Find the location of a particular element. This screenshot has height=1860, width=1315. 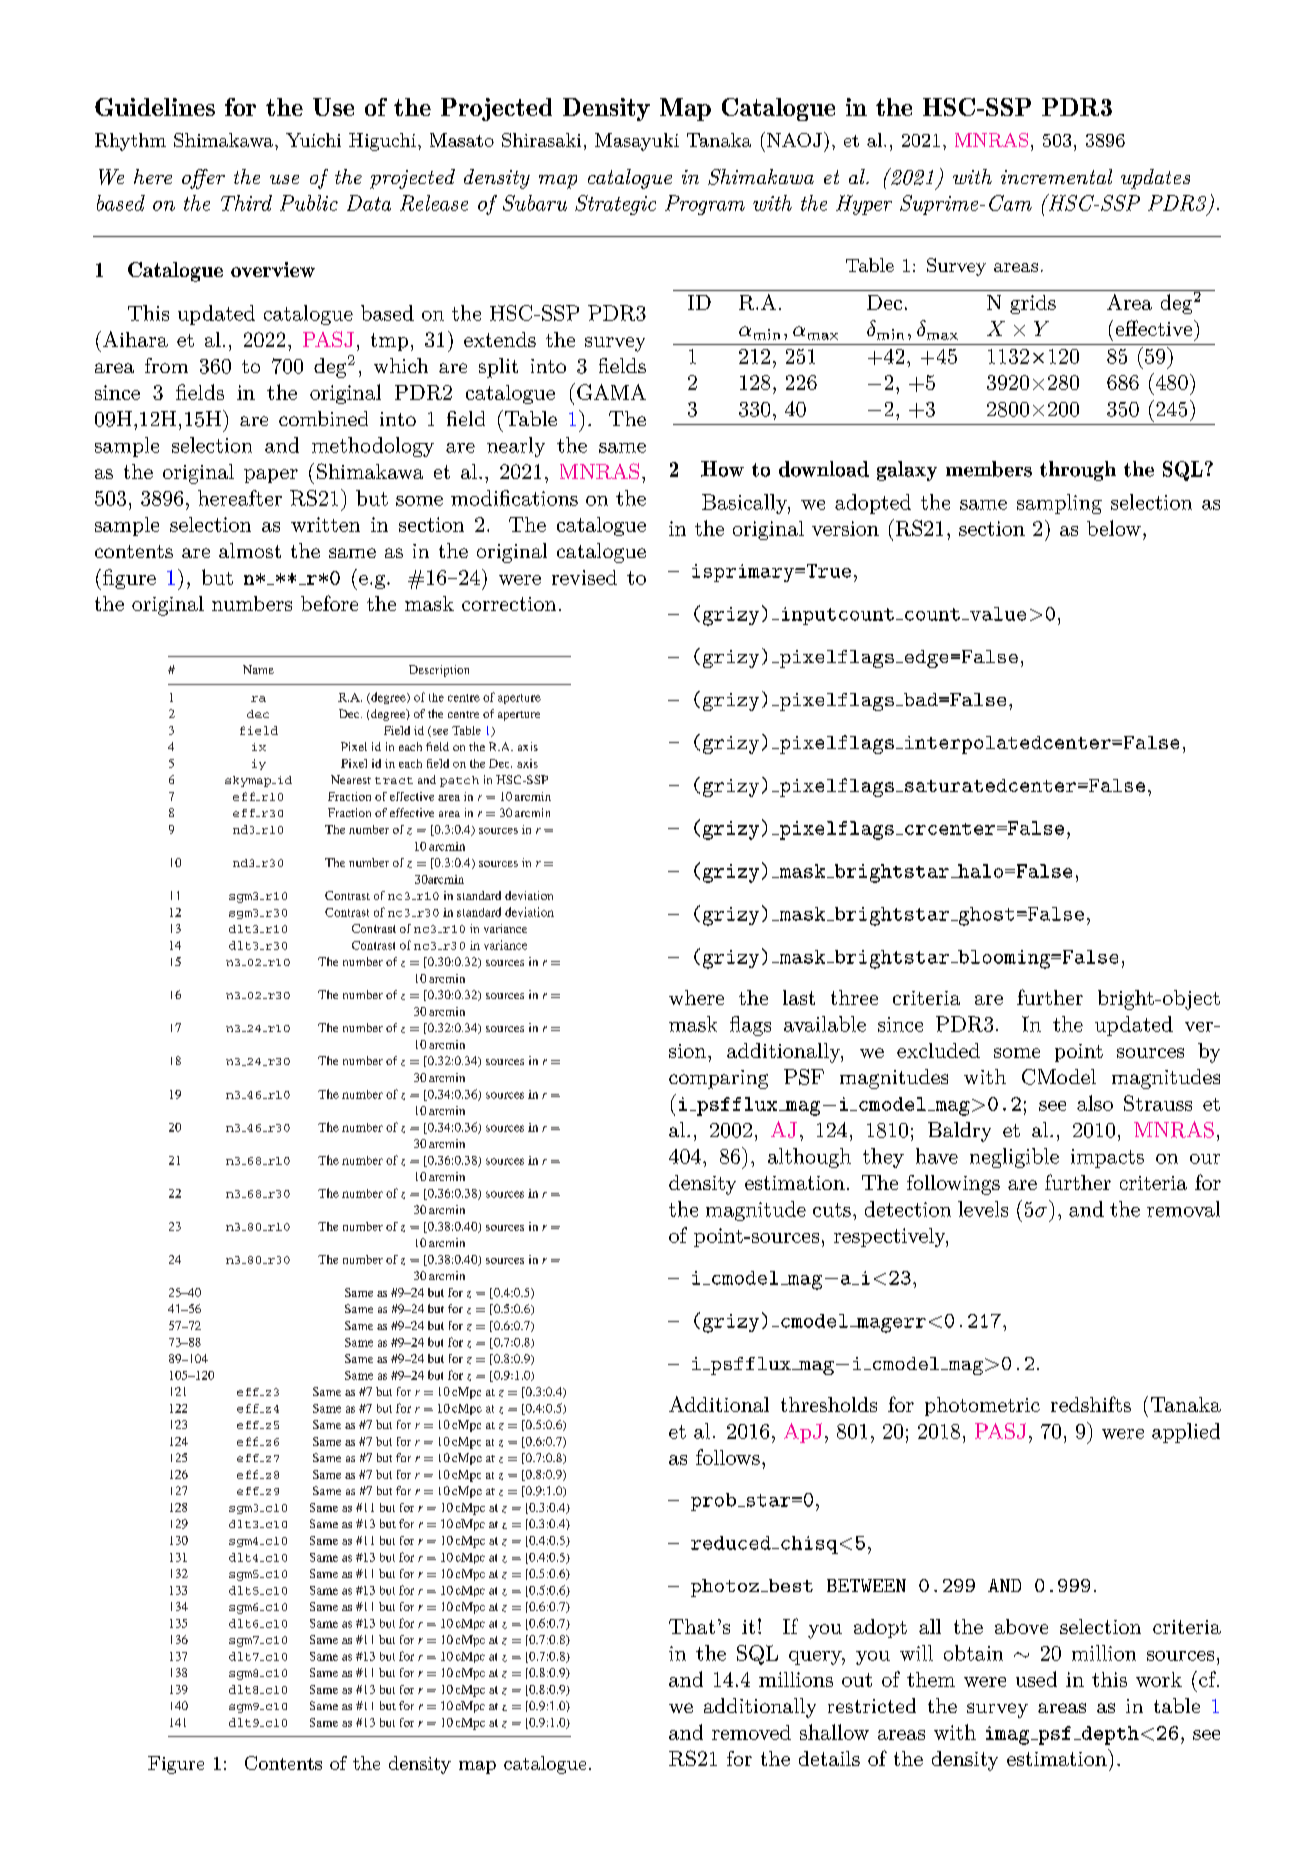

Name is located at coordinates (258, 669).
